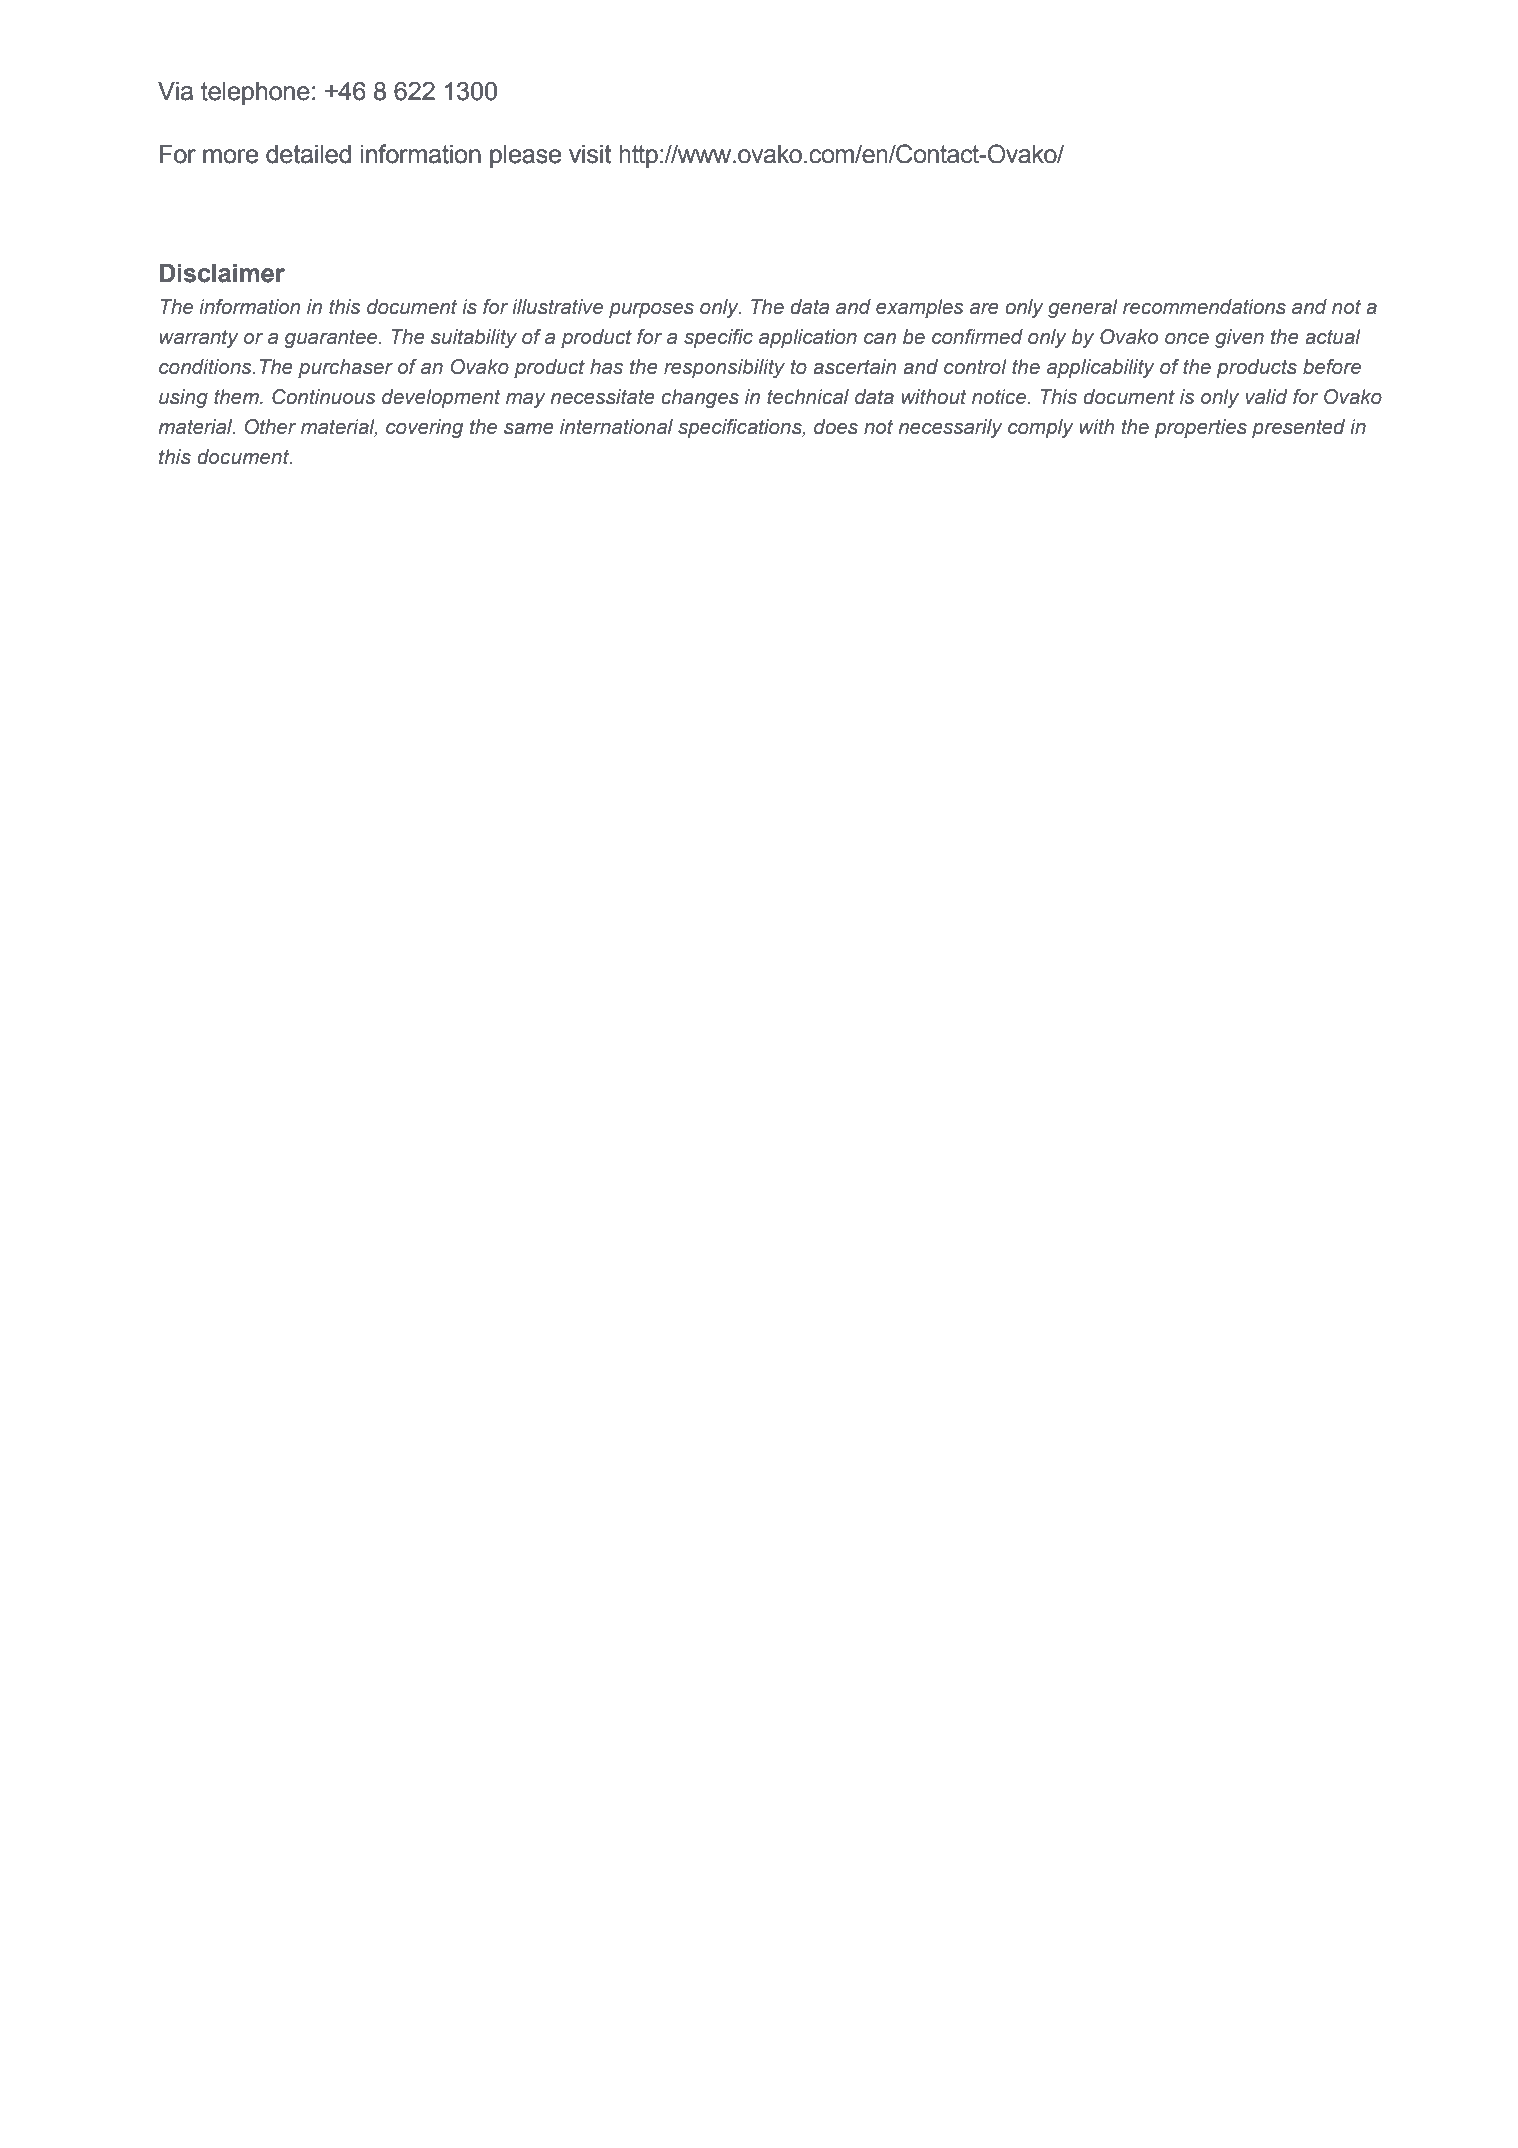  What do you see at coordinates (332, 338) in the screenshot?
I see `guarantee` at bounding box center [332, 338].
